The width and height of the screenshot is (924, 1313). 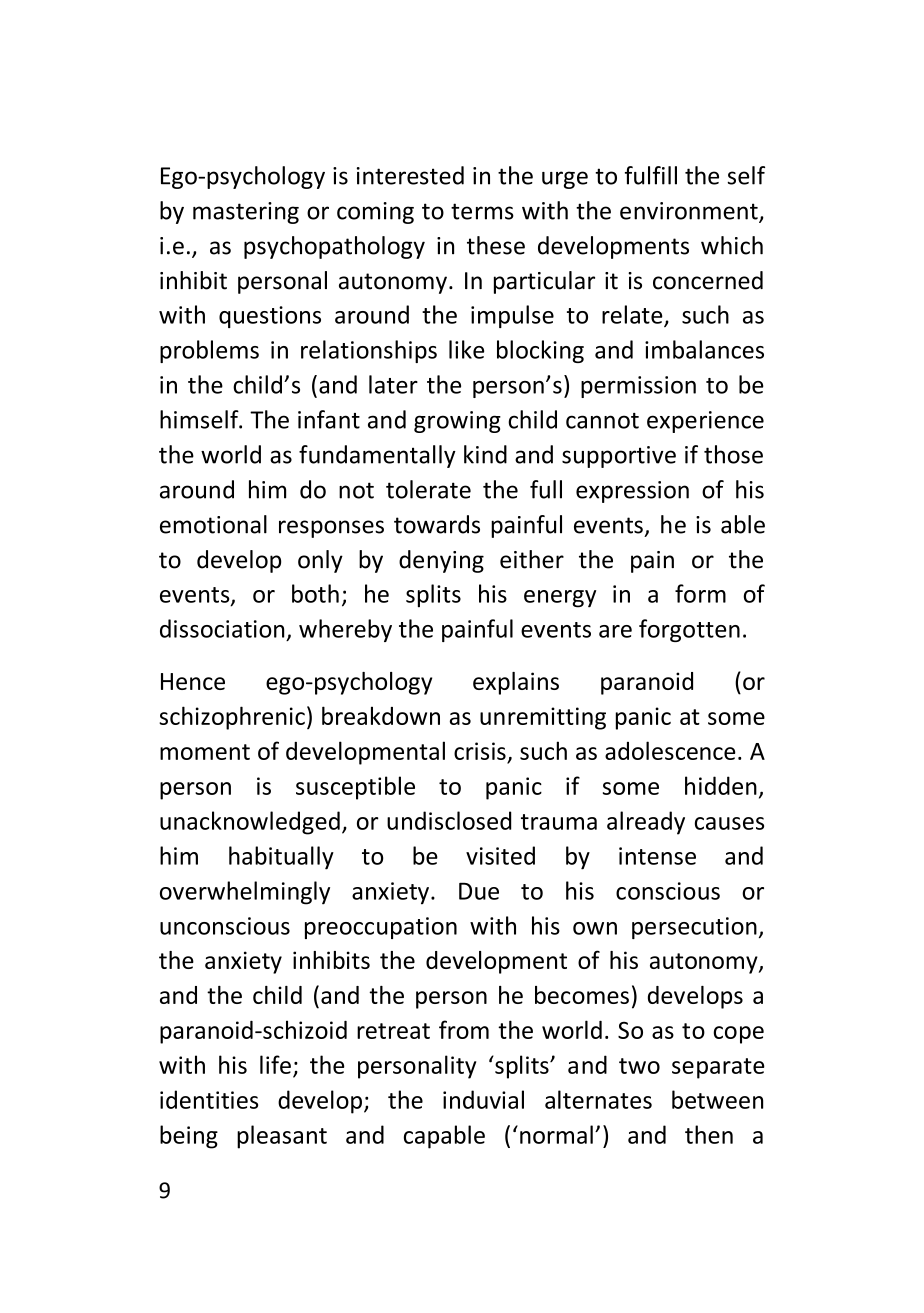 What do you see at coordinates (246, 213) in the screenshot?
I see `mastering` at bounding box center [246, 213].
